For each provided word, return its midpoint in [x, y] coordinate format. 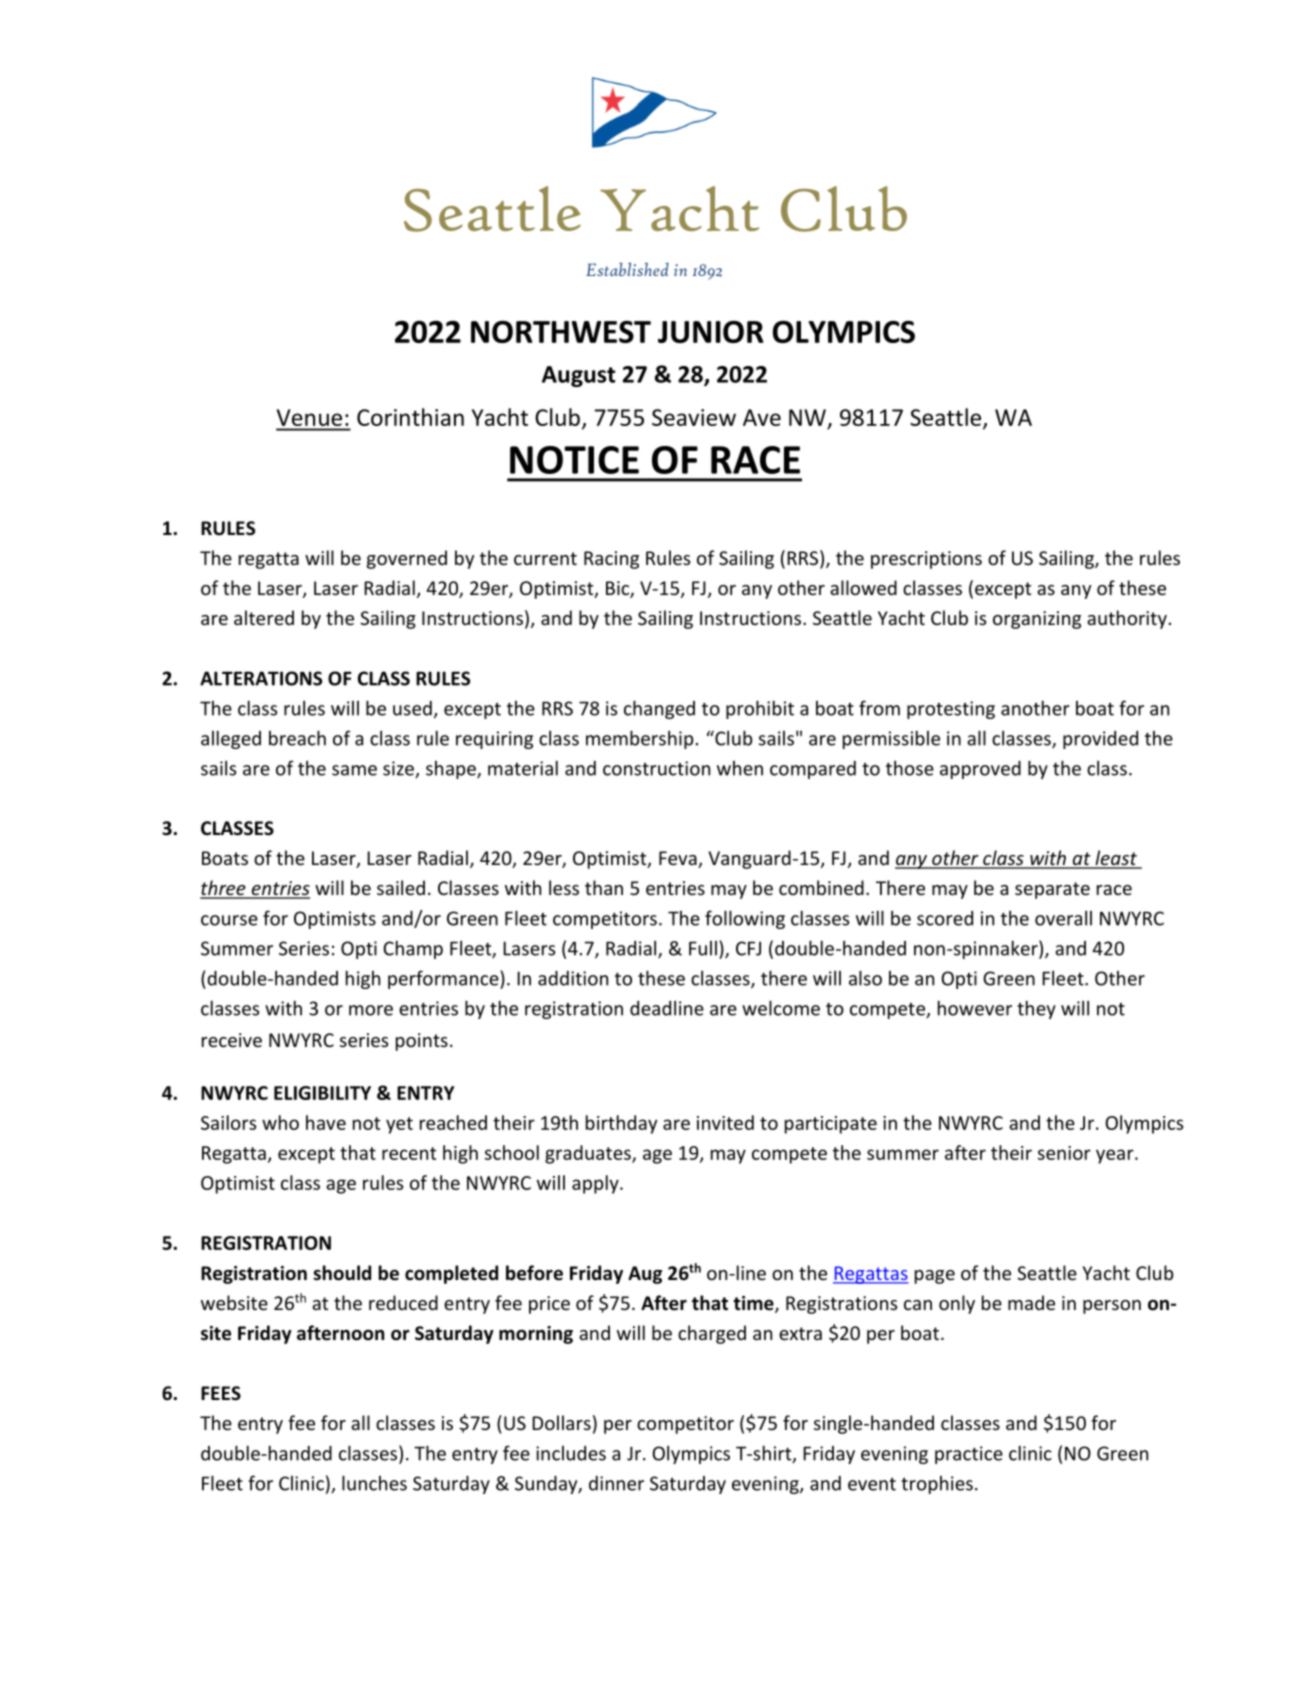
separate [1052, 890]
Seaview [694, 417]
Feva [679, 859]
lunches [374, 1483]
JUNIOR [710, 332]
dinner [616, 1483]
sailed [401, 887]
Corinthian [410, 417]
